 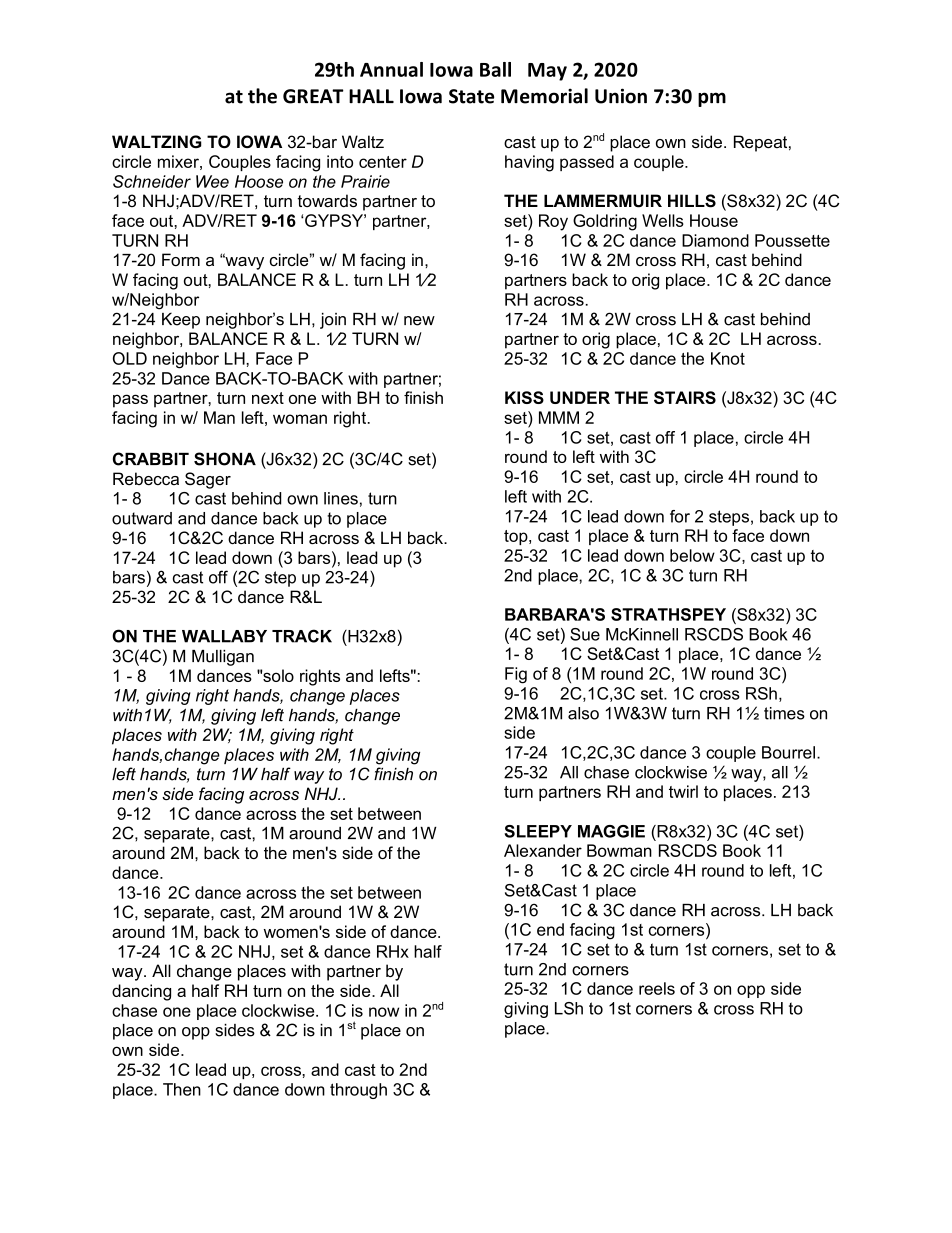 I want to click on WALLABY, so click(x=224, y=636).
